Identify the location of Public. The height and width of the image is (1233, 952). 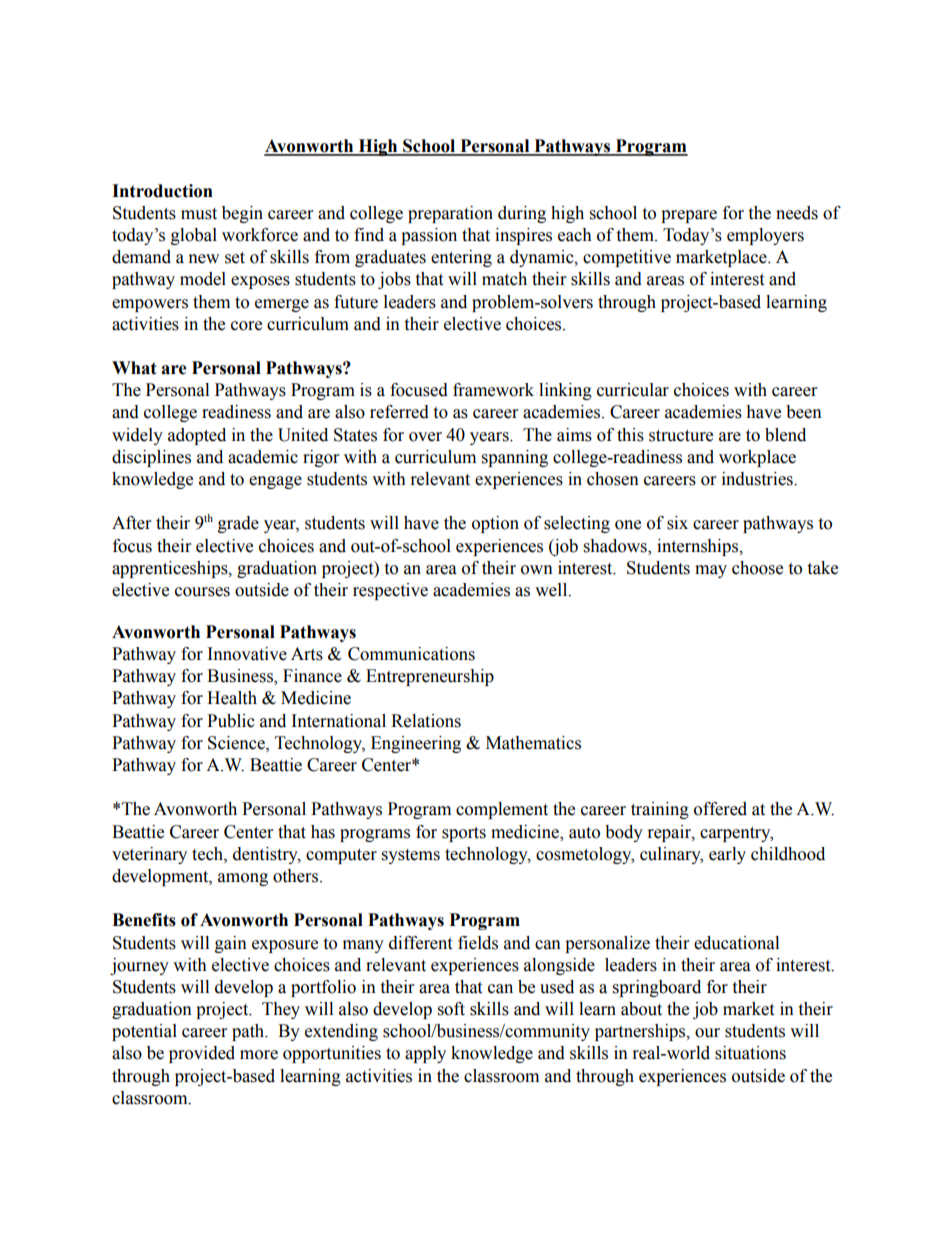
(231, 721).
